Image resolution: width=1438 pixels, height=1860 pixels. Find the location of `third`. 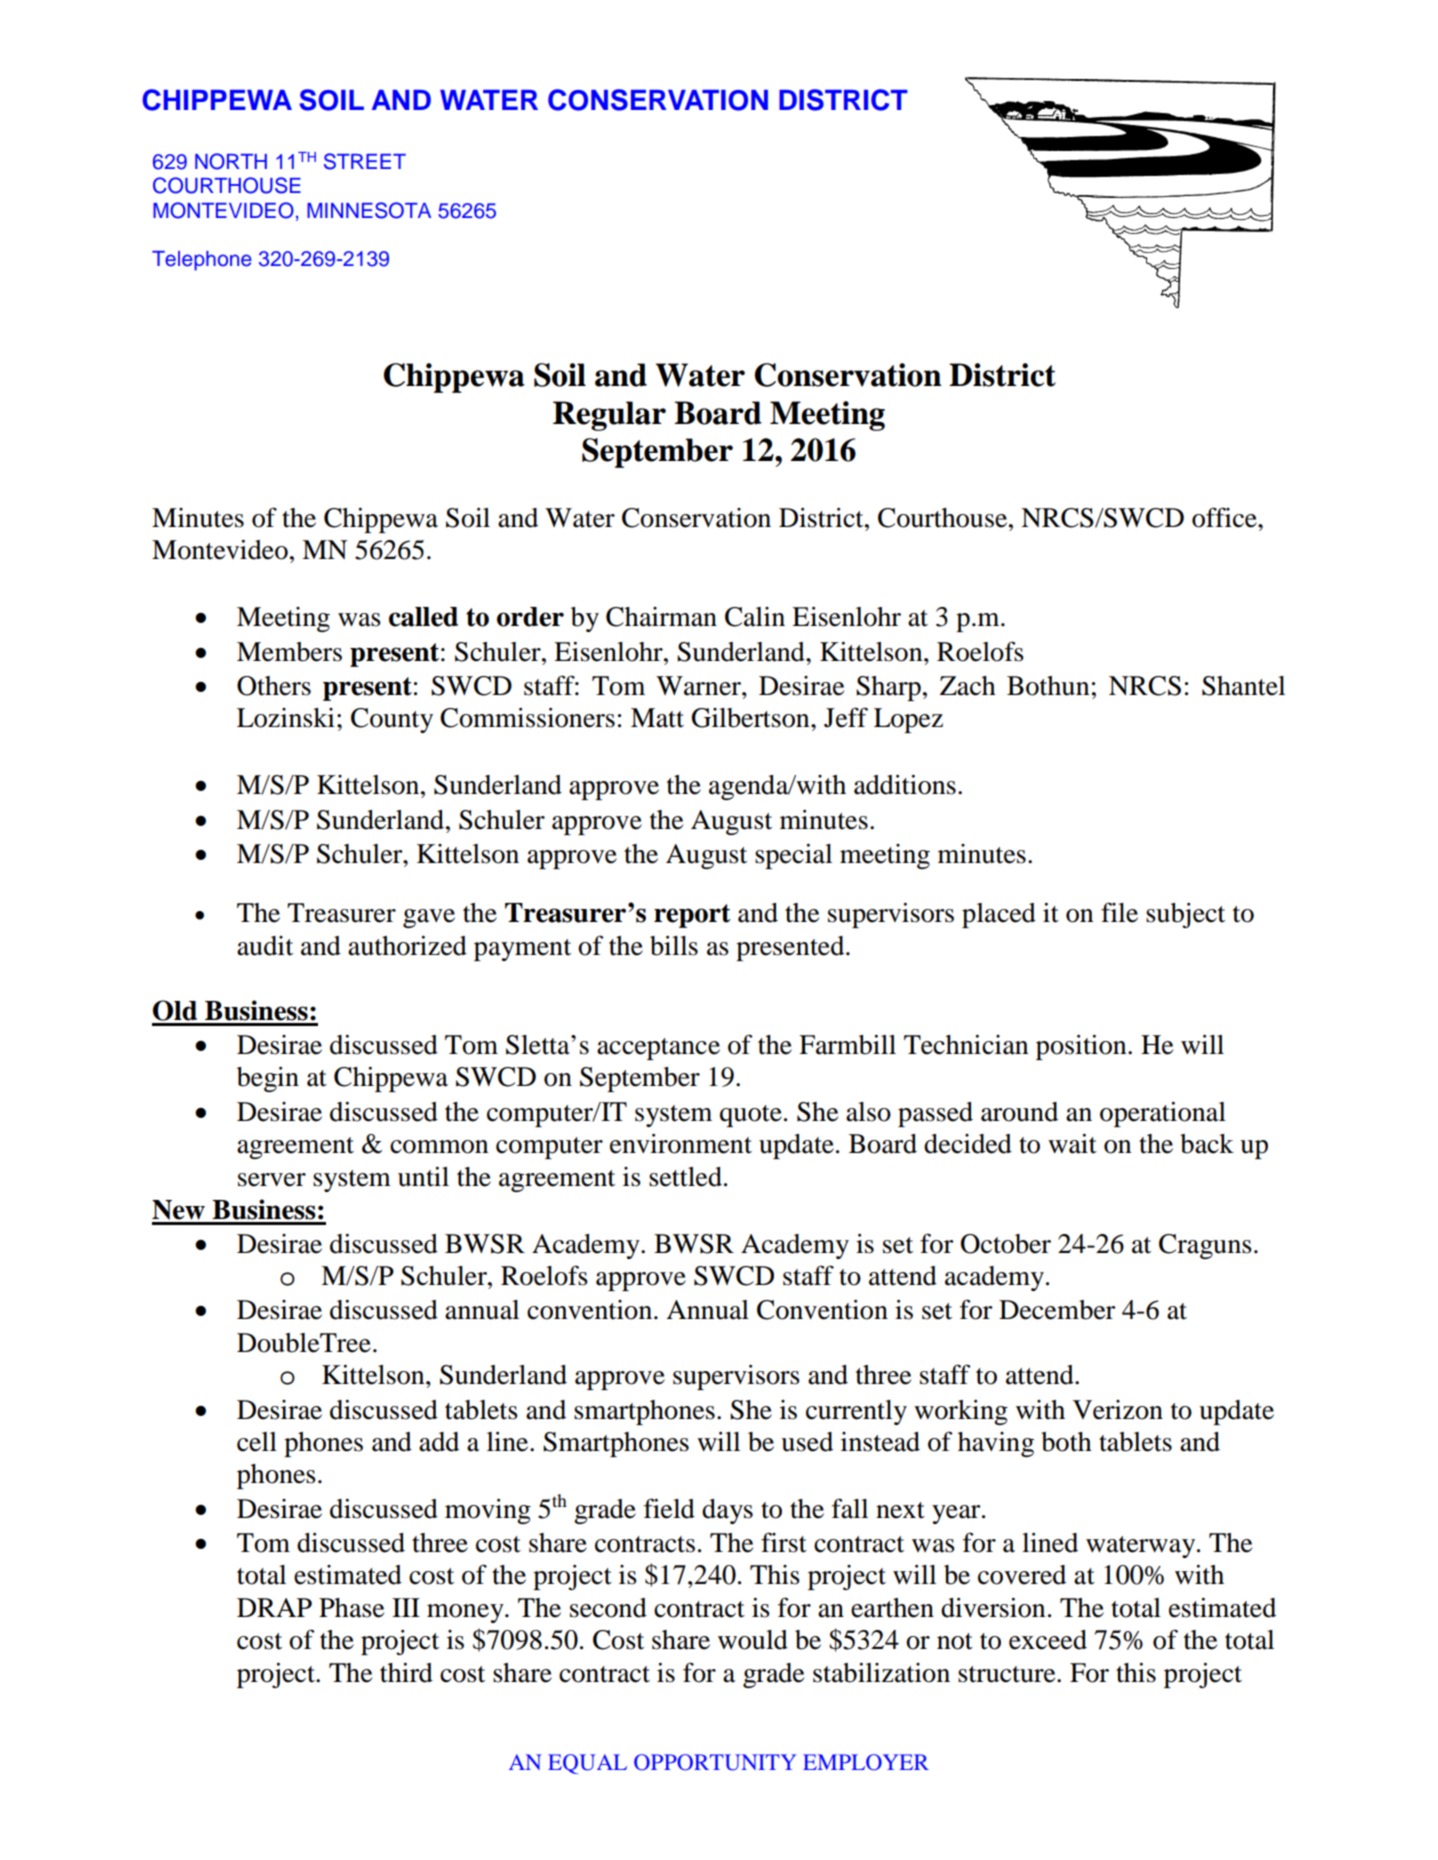

third is located at coordinates (406, 1673).
